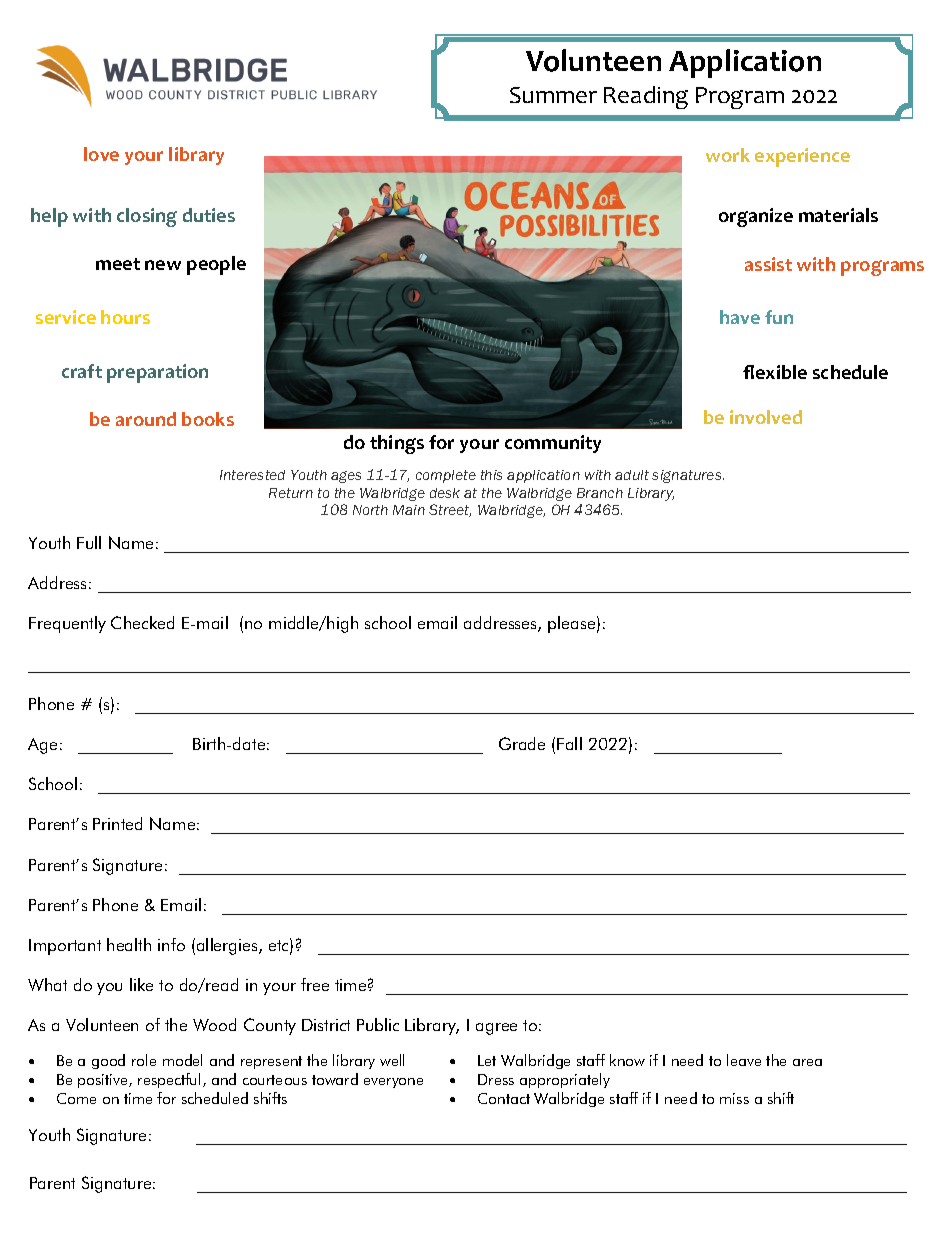  Describe the element at coordinates (117, 823) in the image. I see `Printed` at that location.
